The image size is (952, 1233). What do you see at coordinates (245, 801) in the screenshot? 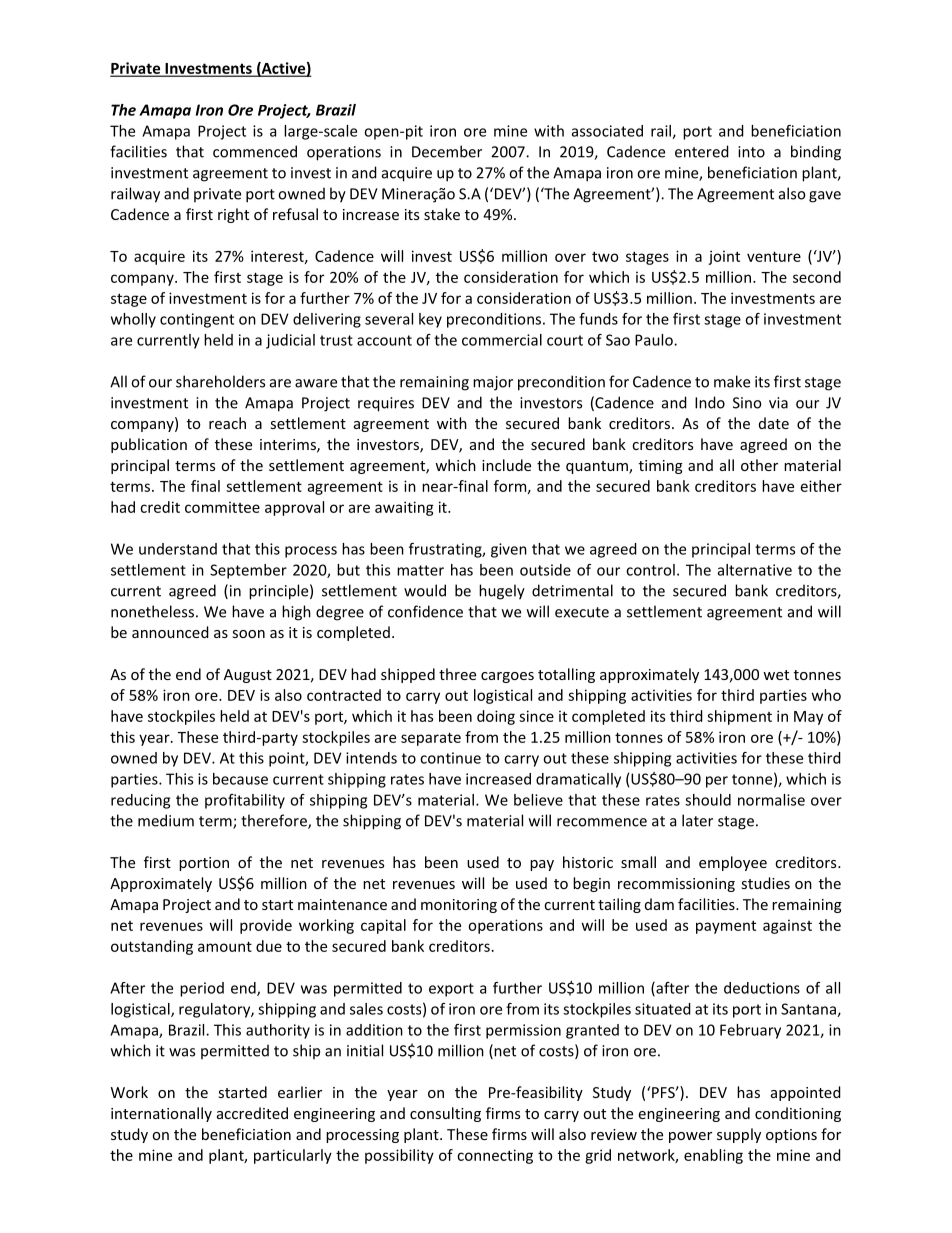
I see `profitability` at bounding box center [245, 801].
